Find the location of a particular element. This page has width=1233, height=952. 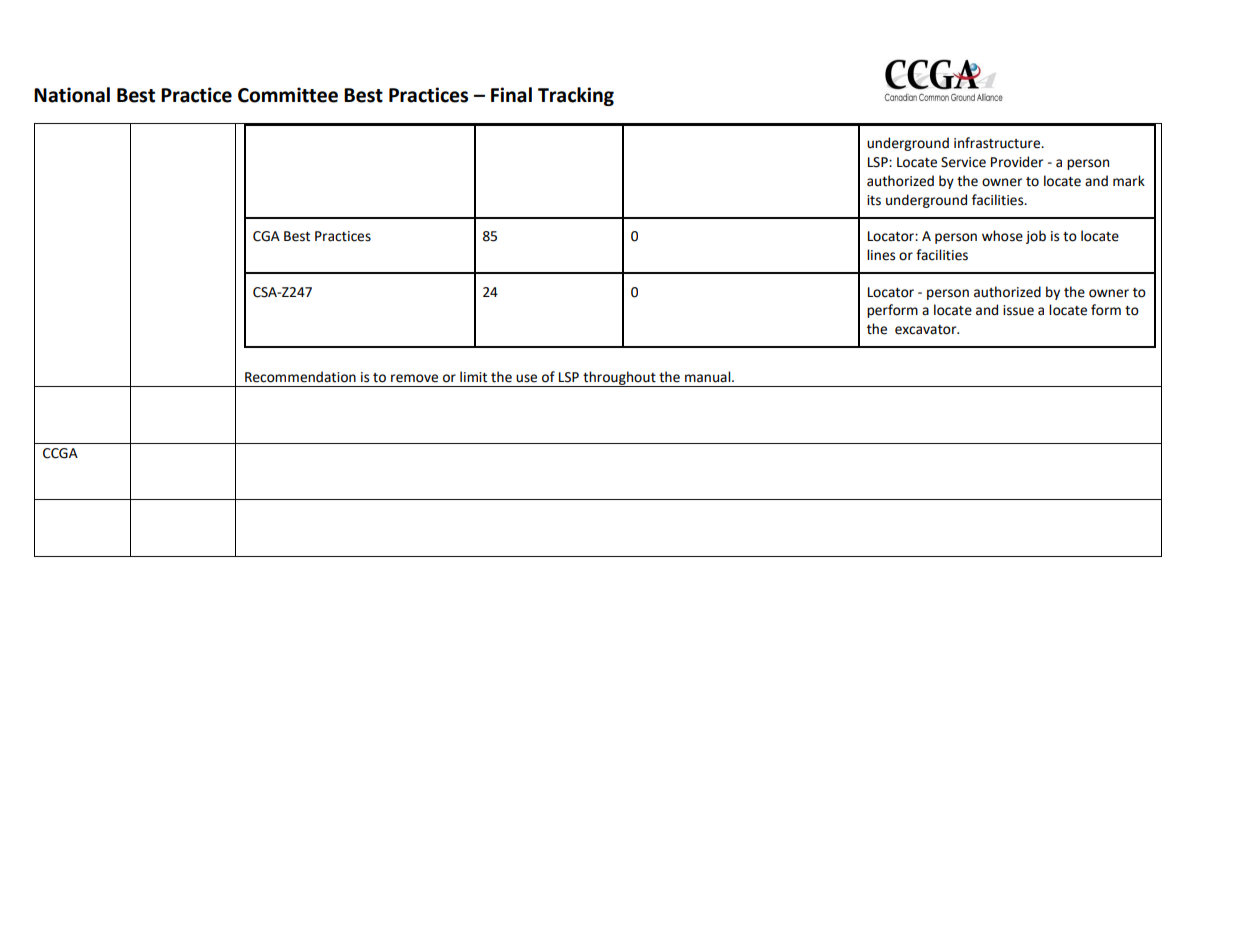

infrastructure is located at coordinates (998, 143).
